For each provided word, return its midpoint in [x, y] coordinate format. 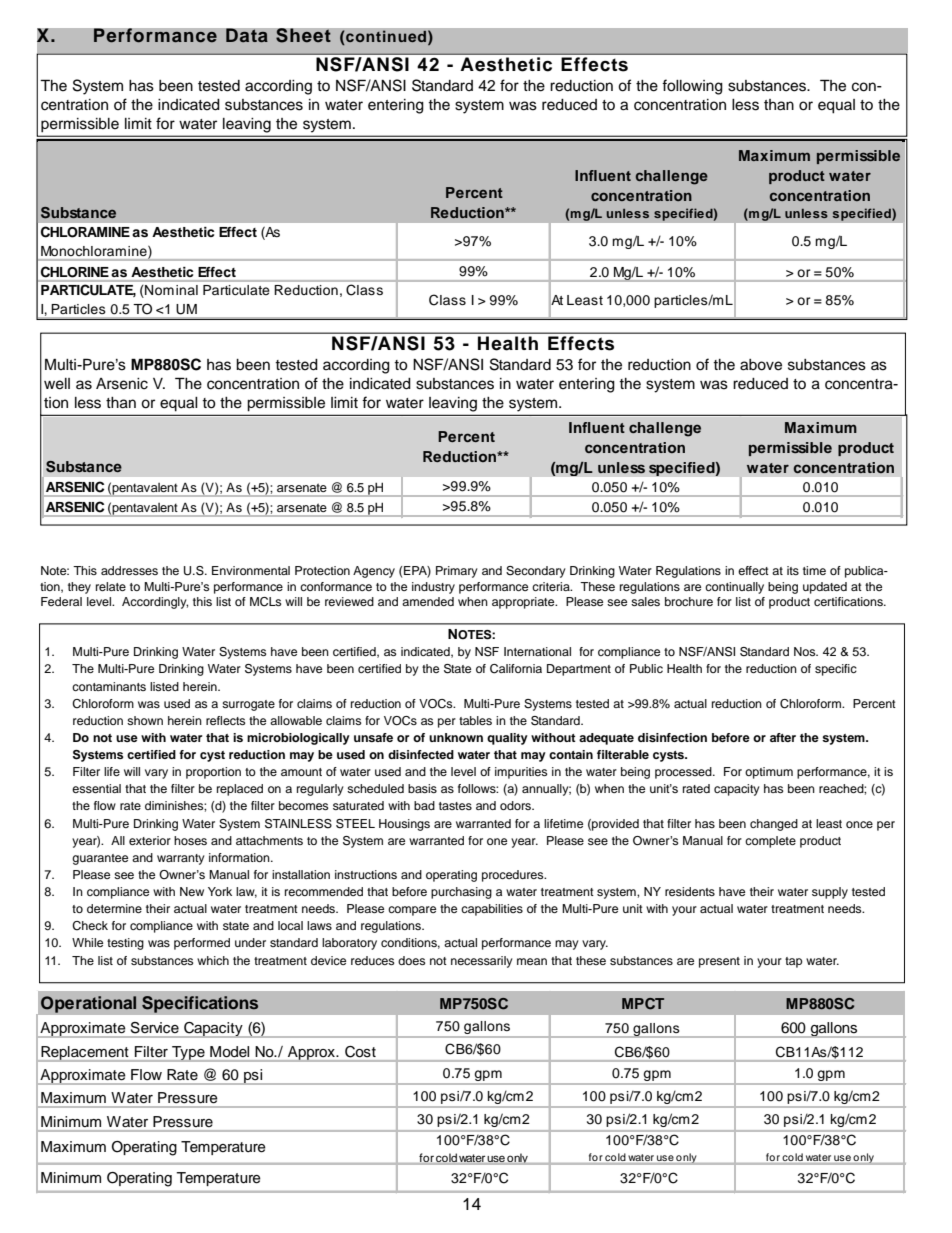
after [783, 737]
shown [145, 720]
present [719, 962]
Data [247, 35]
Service [155, 1027]
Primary [457, 572]
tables [475, 720]
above [761, 365]
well [57, 384]
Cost [360, 1052]
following [692, 87]
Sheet [303, 35]
